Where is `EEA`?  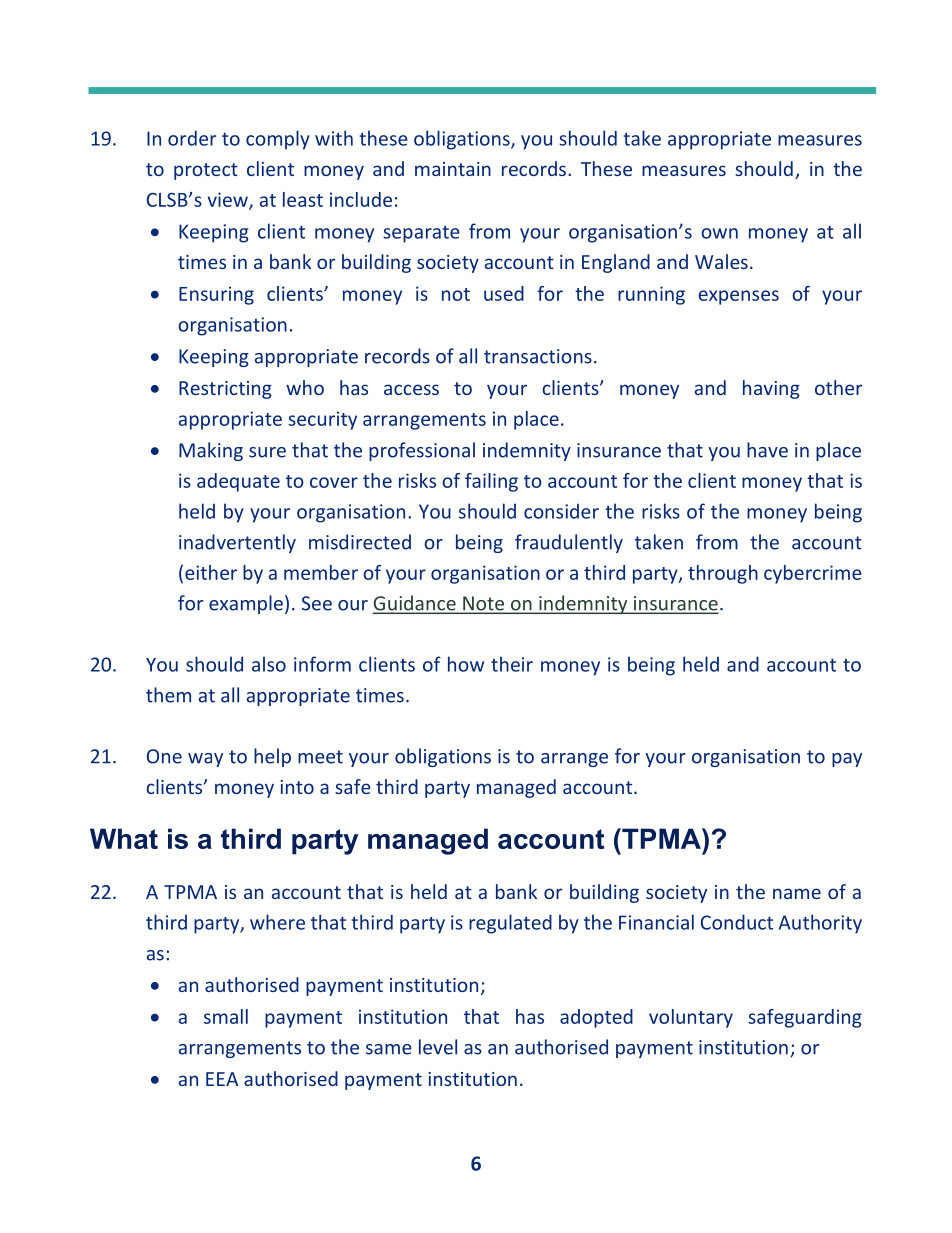
EEA is located at coordinates (222, 1079).
